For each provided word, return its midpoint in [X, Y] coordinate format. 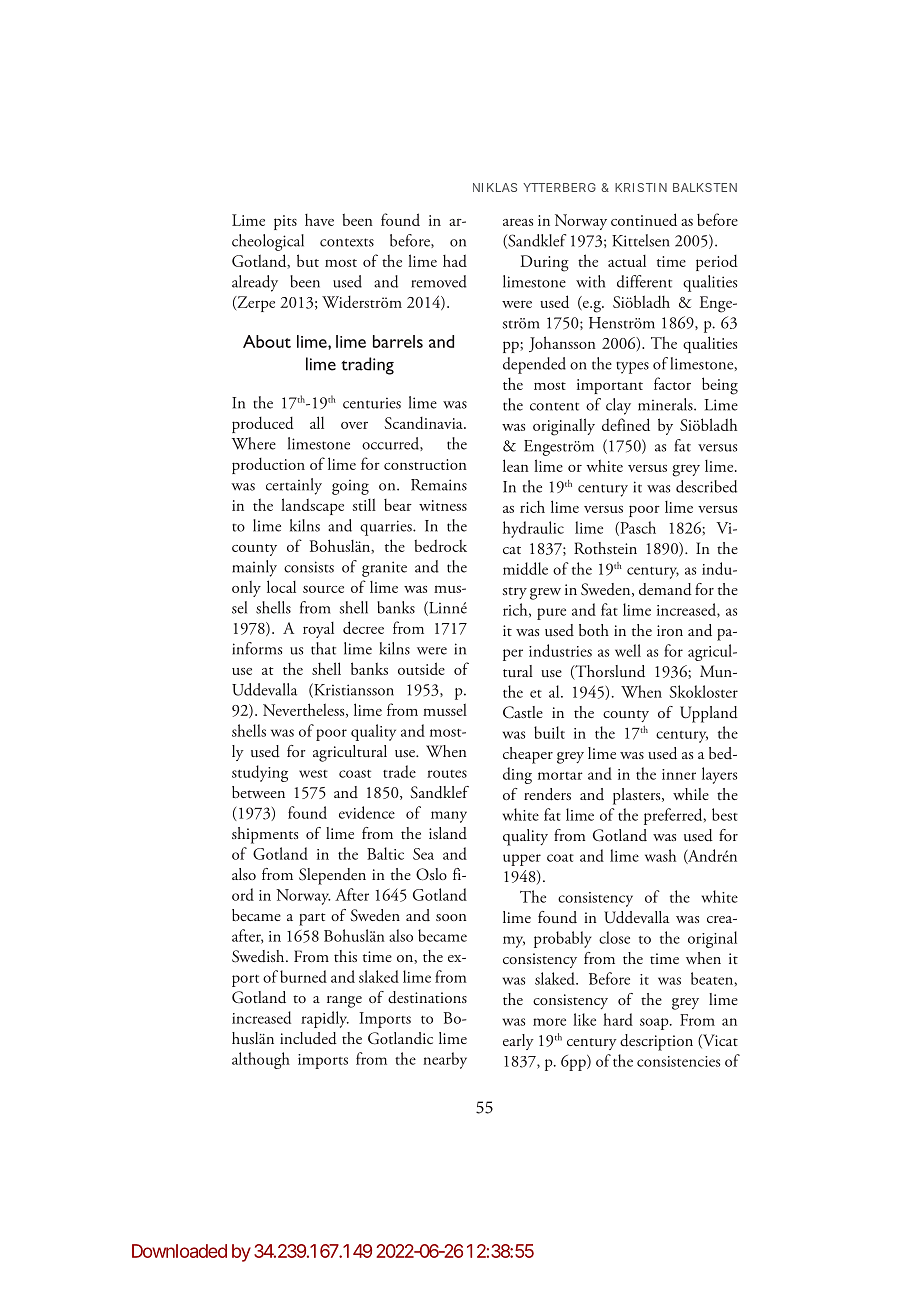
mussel [445, 709]
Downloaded [179, 1251]
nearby [445, 1060]
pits [285, 222]
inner [679, 774]
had [455, 261]
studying [260, 773]
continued [644, 219]
